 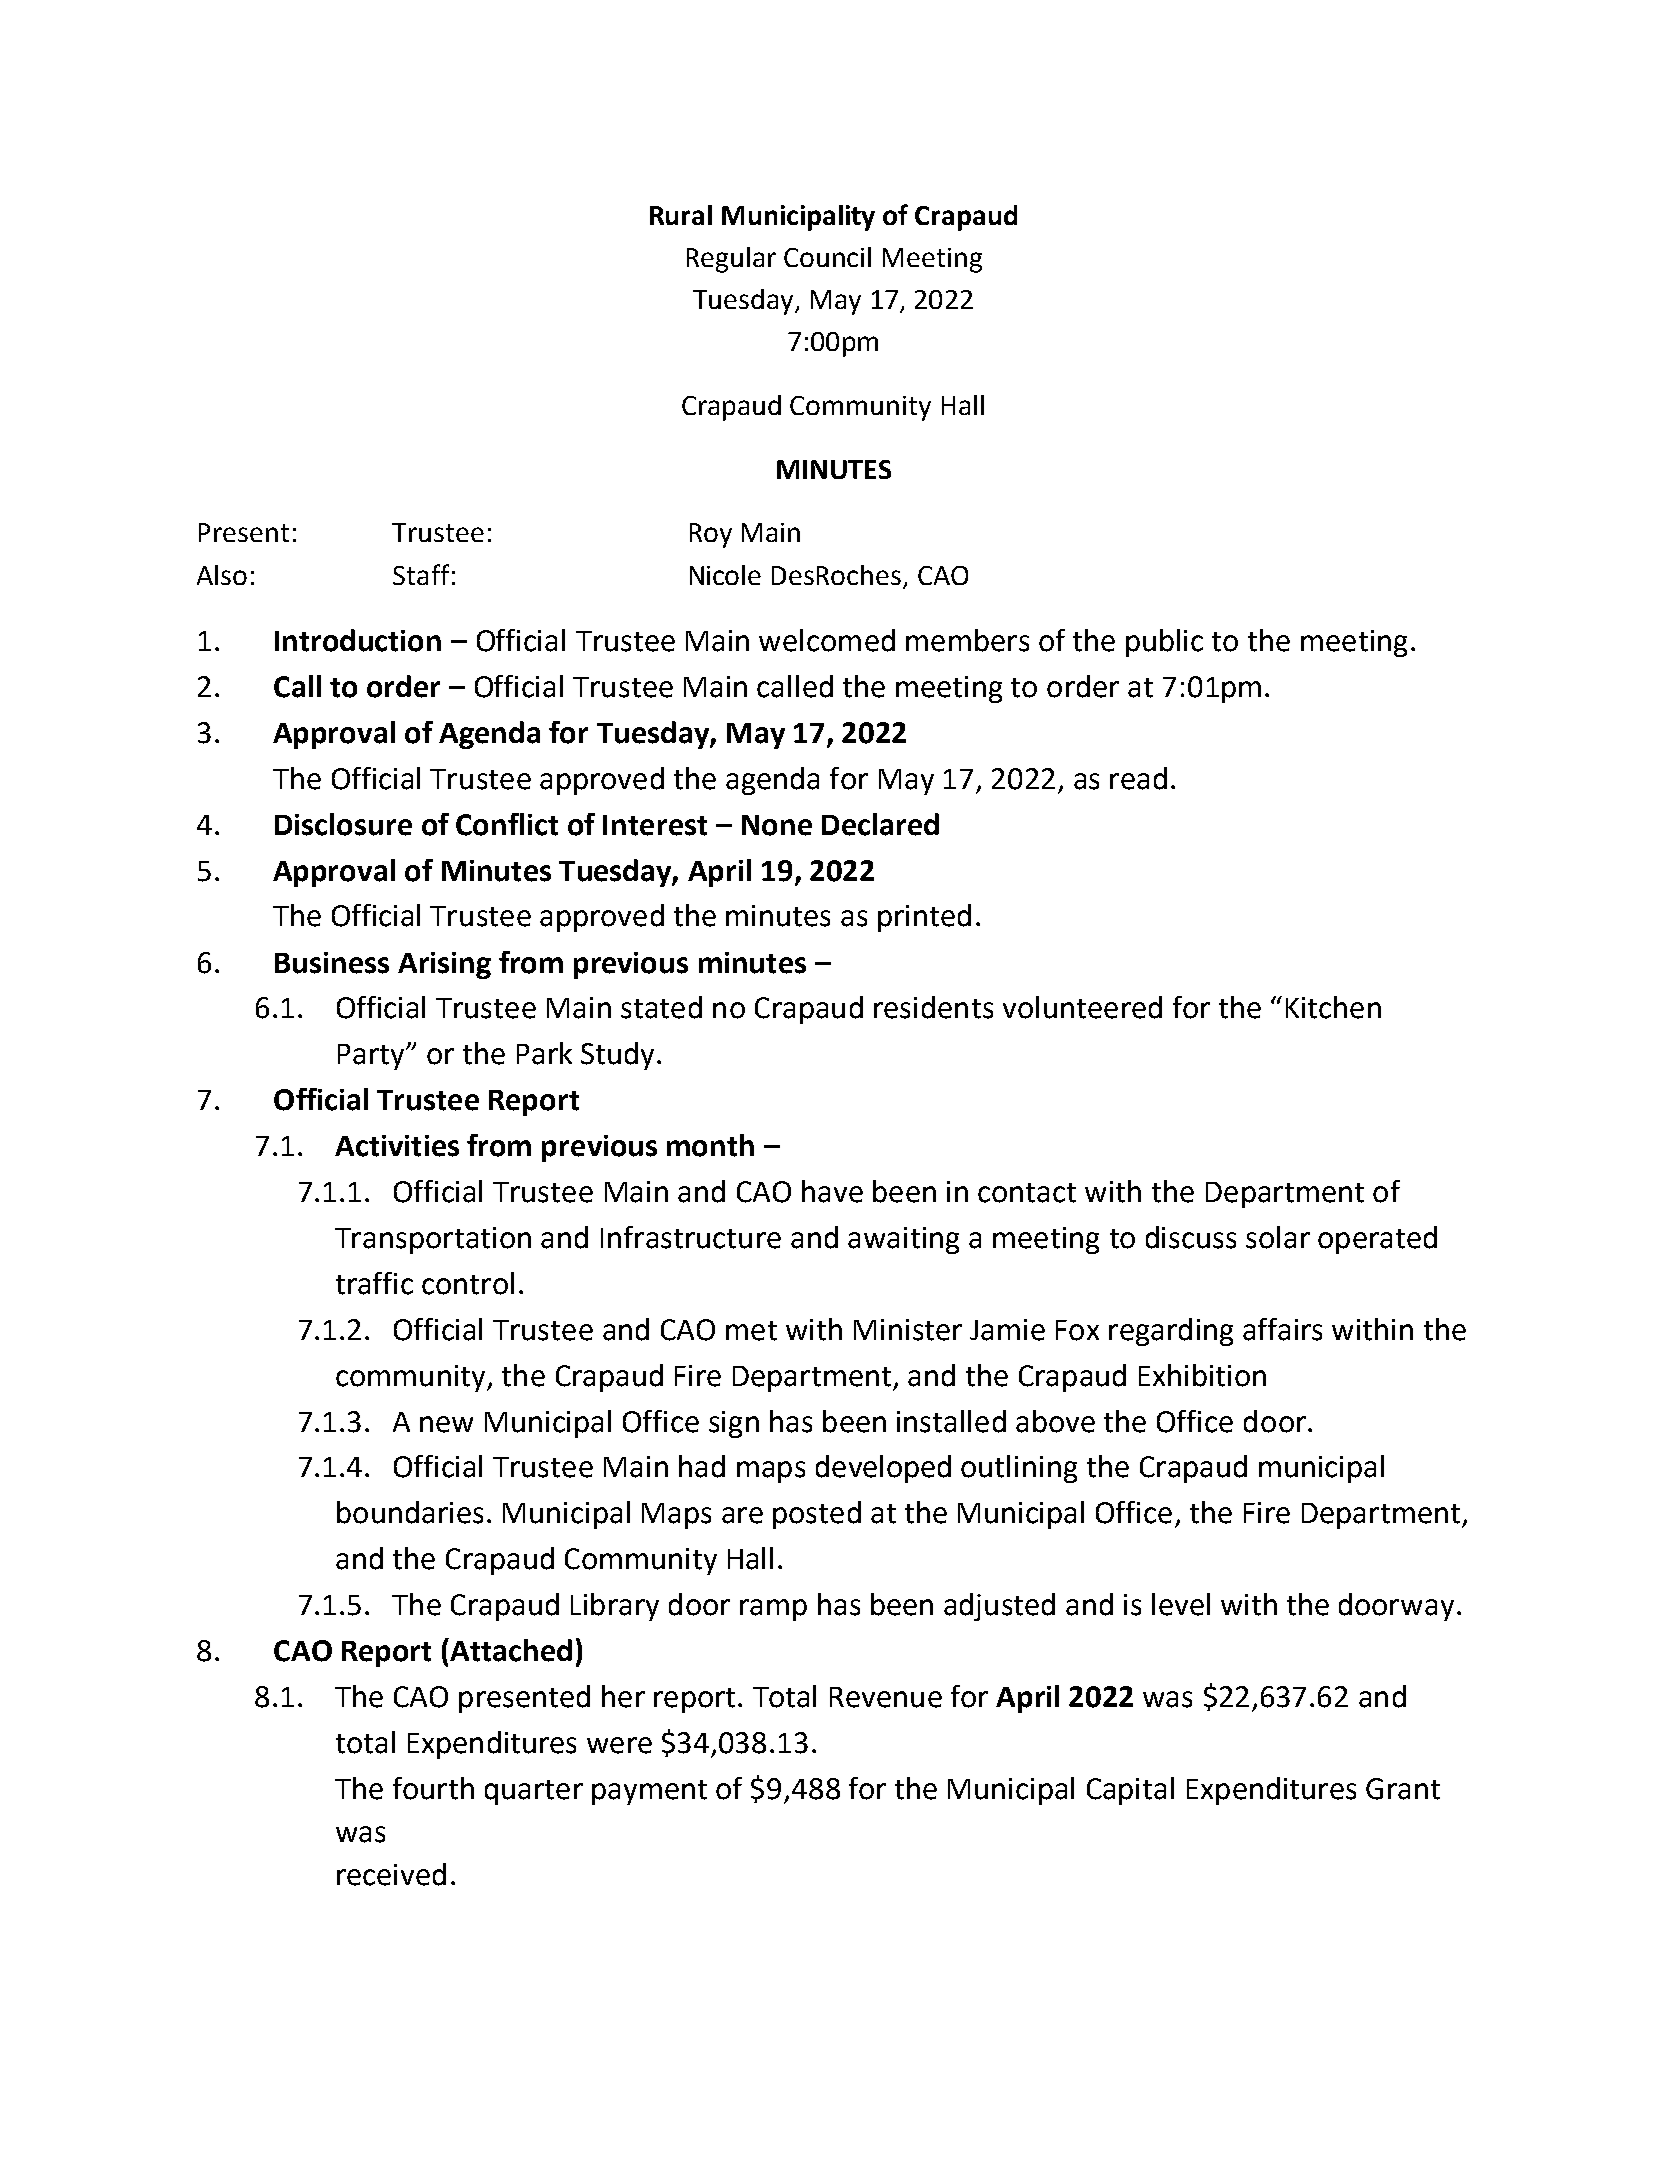 I want to click on Regular, so click(x=731, y=260).
